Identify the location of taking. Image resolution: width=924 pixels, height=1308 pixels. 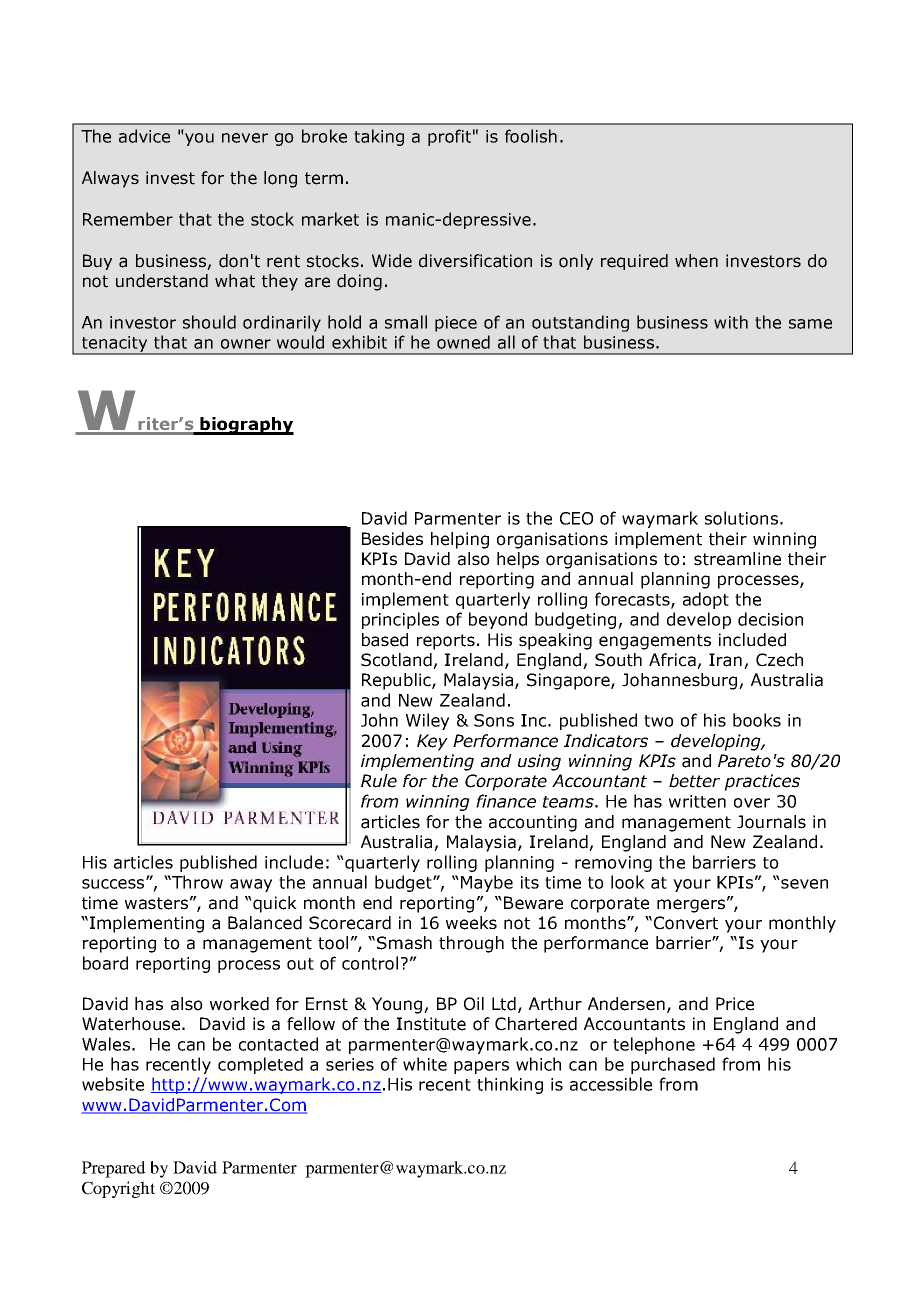
(379, 137).
